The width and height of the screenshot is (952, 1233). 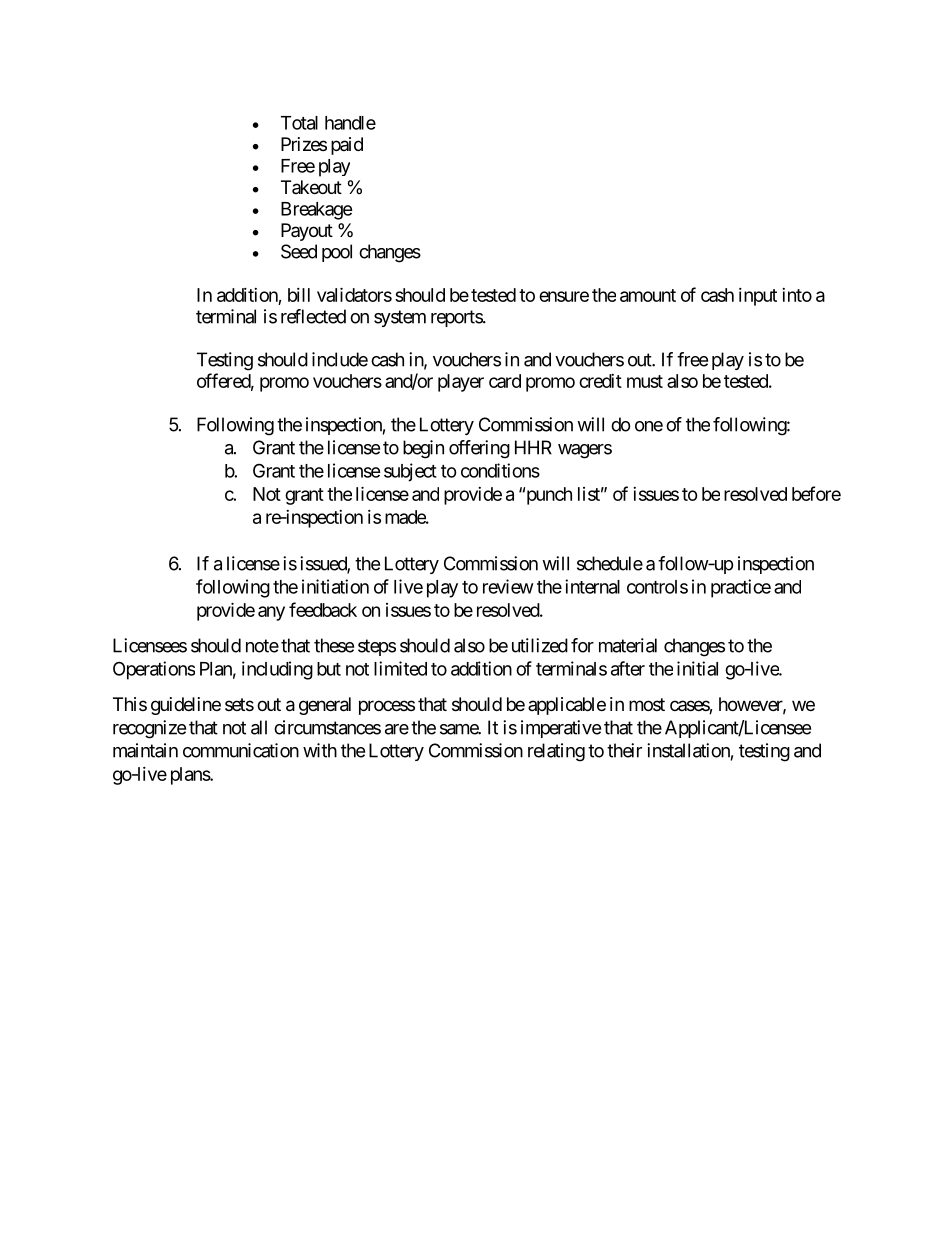 What do you see at coordinates (271, 613) in the screenshot?
I see `any` at bounding box center [271, 613].
